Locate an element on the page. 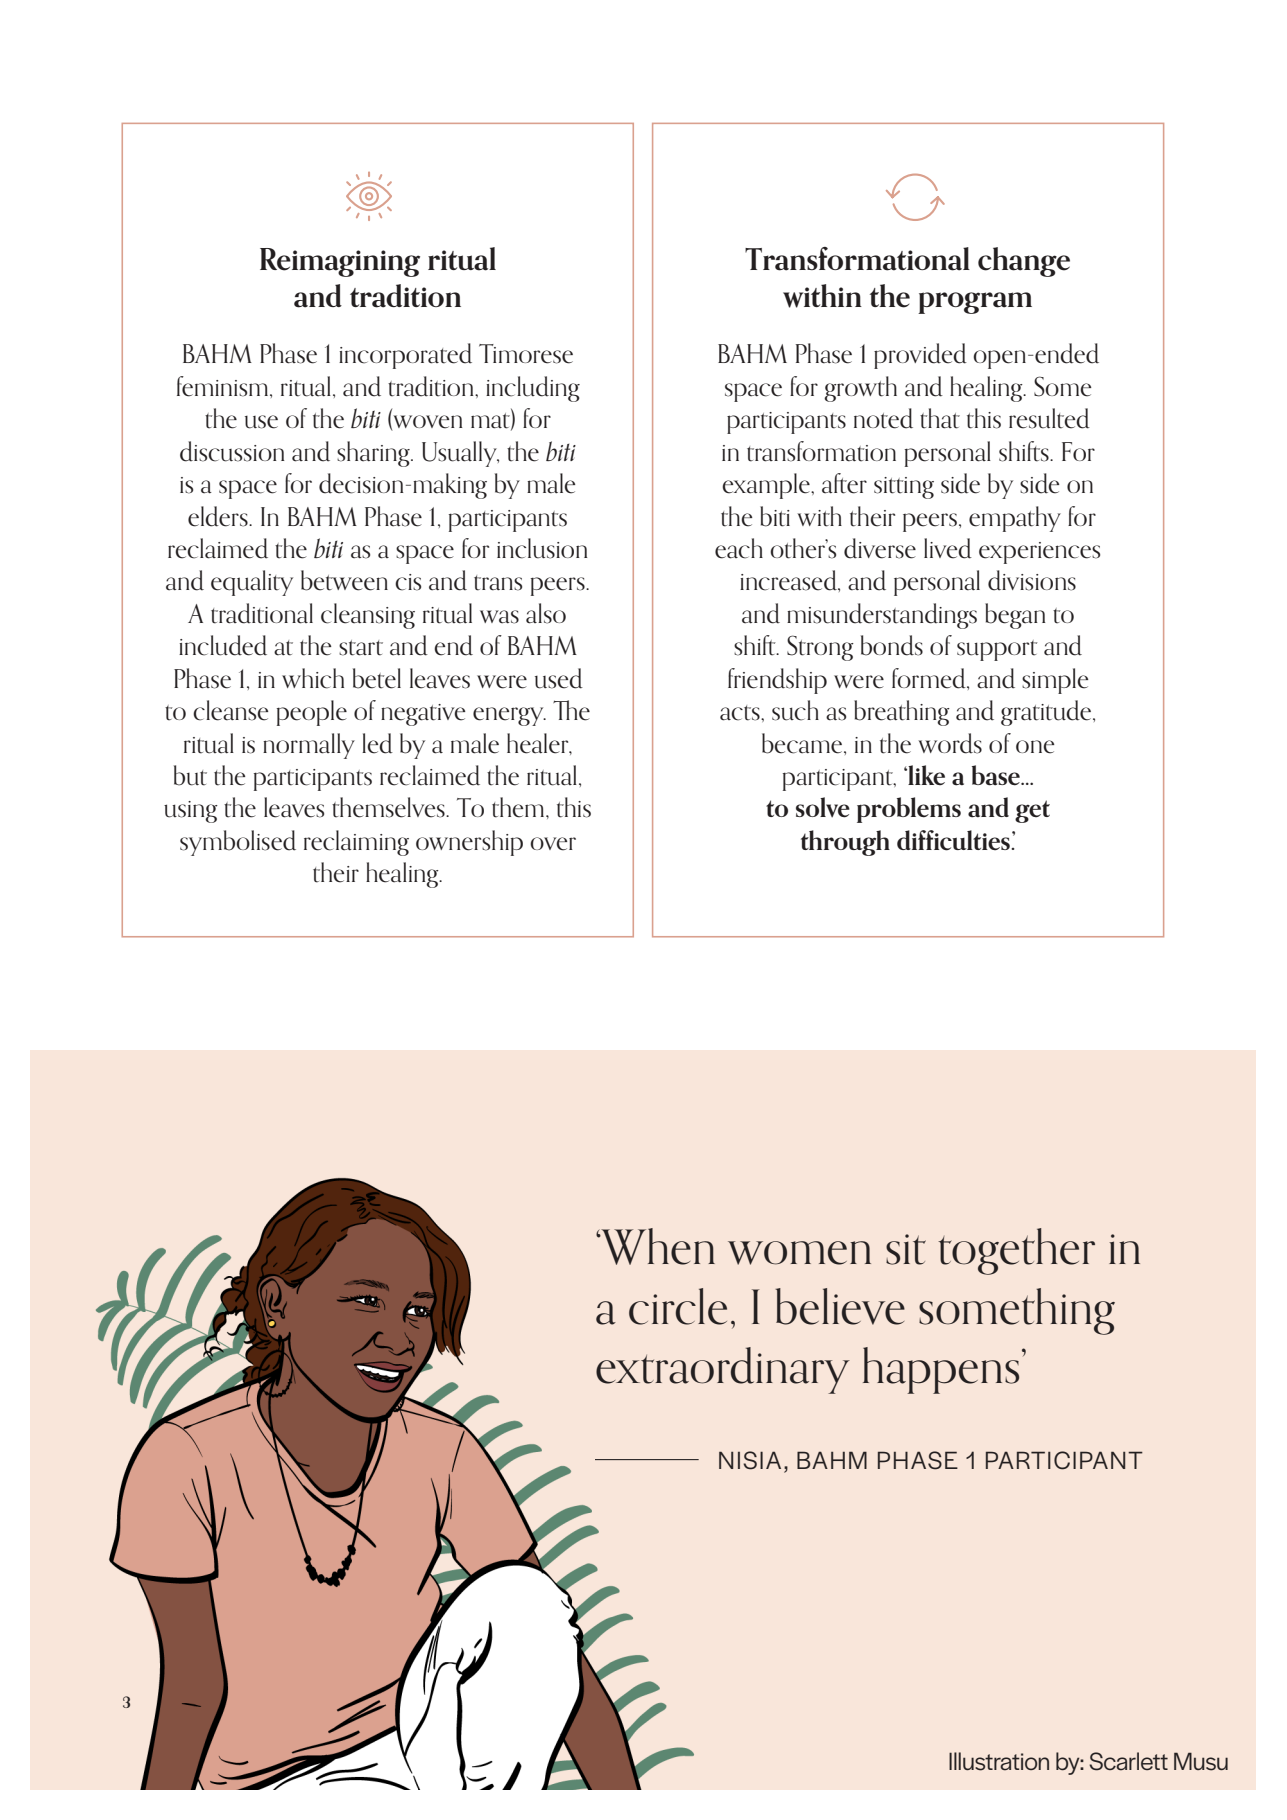  When is located at coordinates (657, 1246).
